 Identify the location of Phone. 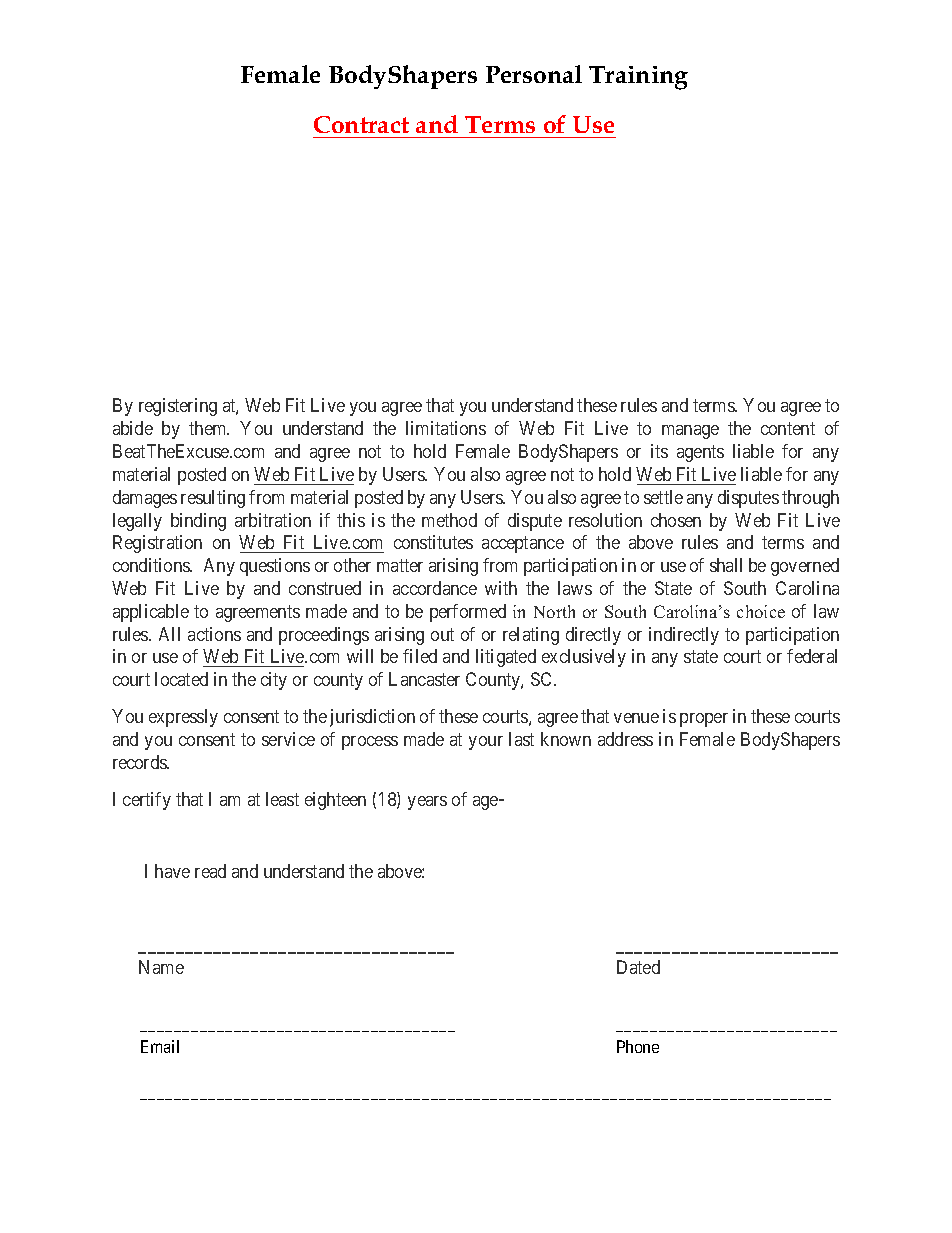
(638, 1046).
